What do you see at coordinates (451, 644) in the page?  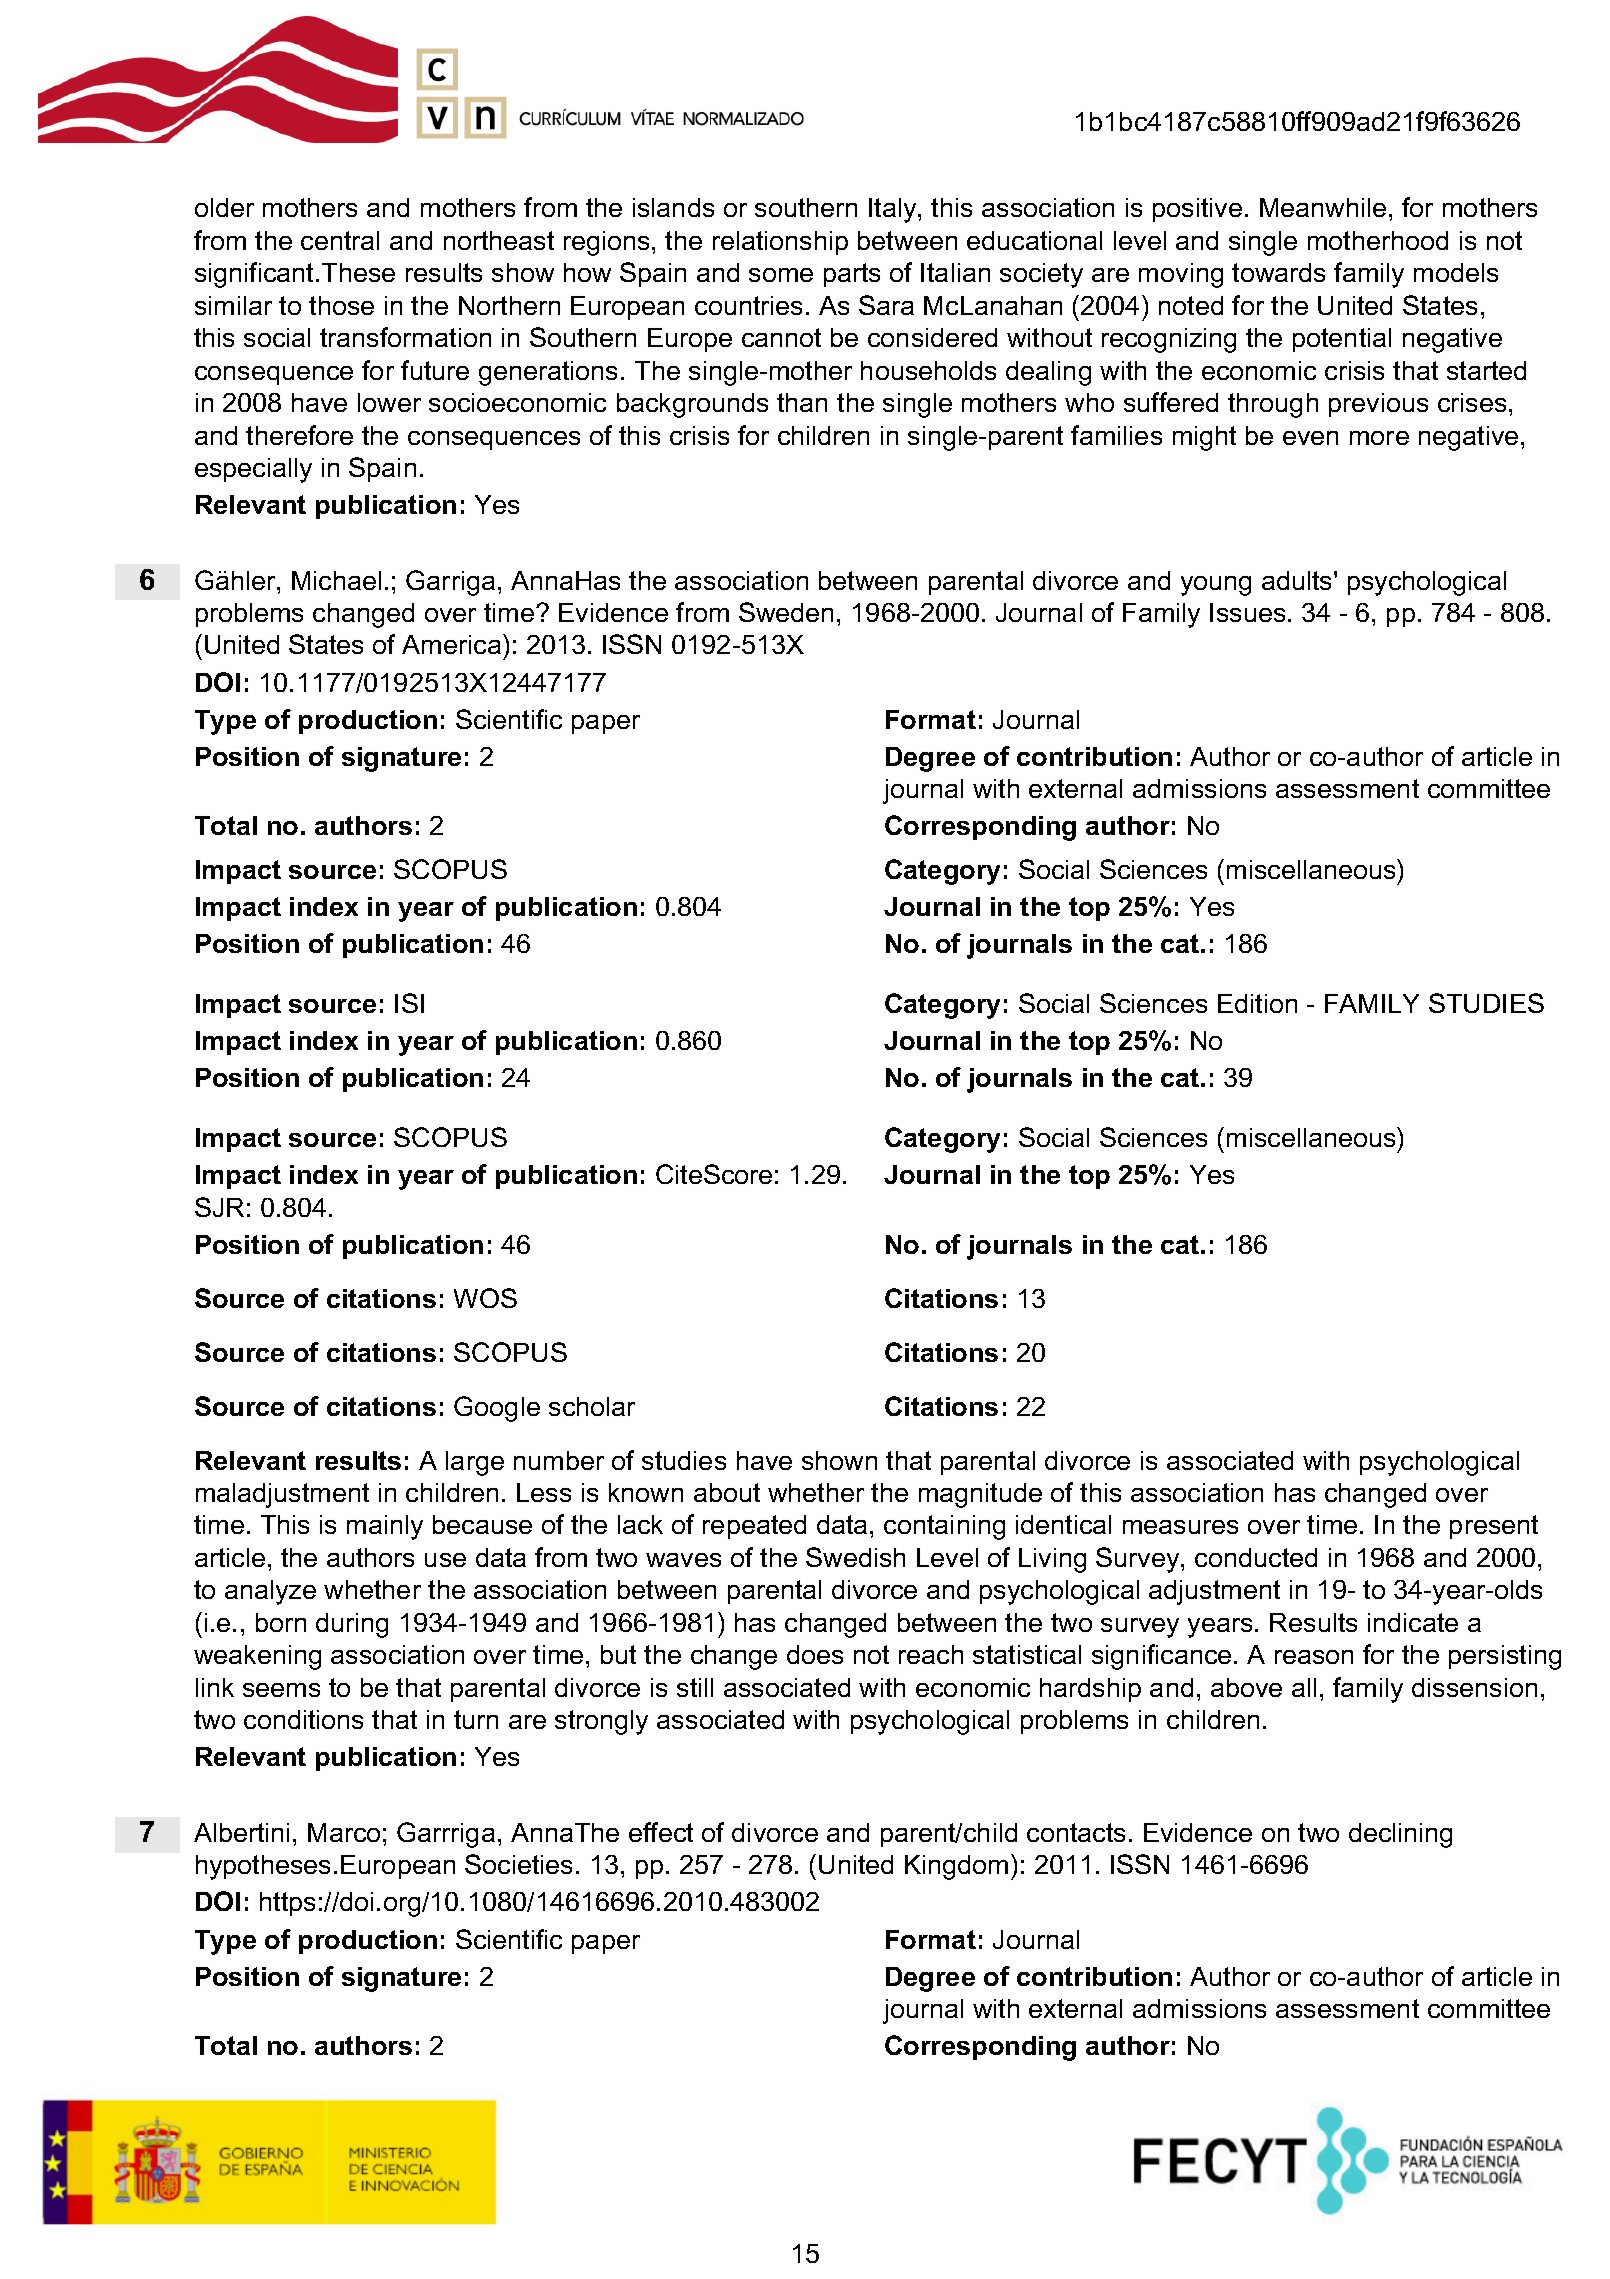 I see `America` at bounding box center [451, 644].
